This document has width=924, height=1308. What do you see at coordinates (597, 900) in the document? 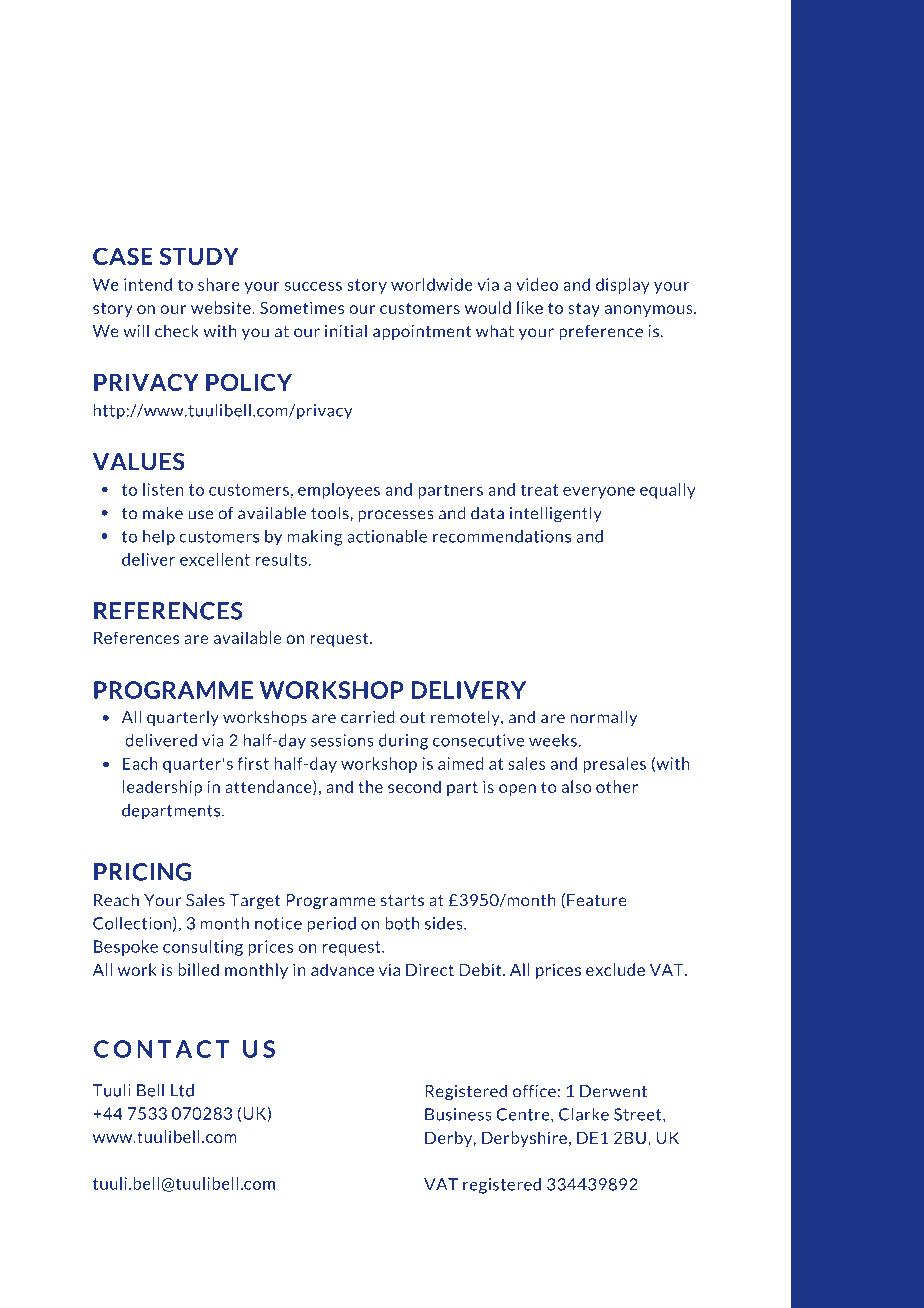
I see `Feature` at bounding box center [597, 900].
